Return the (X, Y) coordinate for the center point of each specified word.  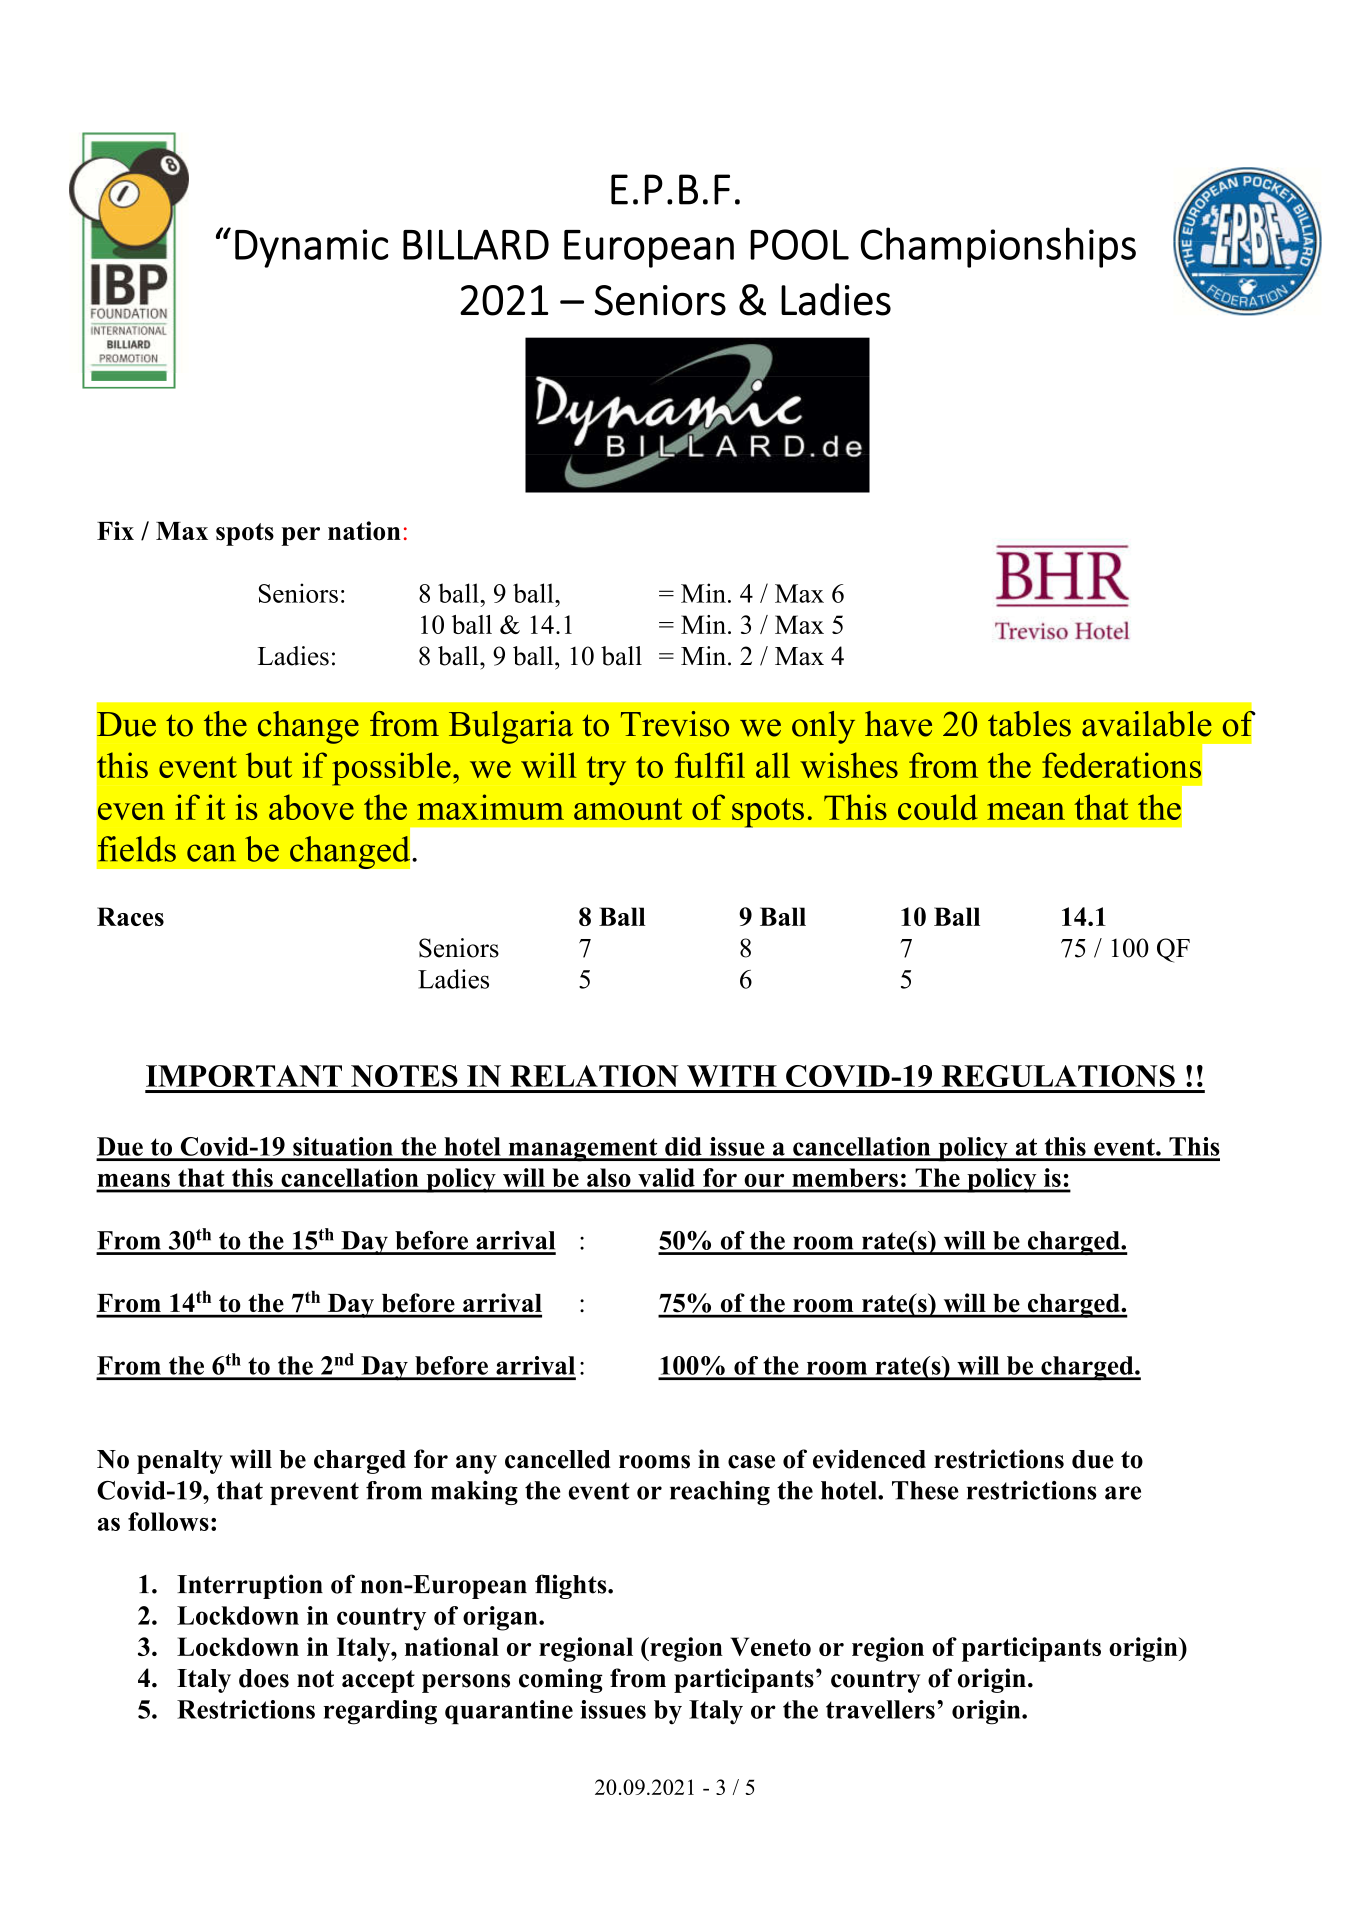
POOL (799, 244)
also (608, 1177)
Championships (998, 247)
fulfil (710, 765)
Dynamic (312, 248)
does (264, 1678)
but (269, 765)
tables (1029, 724)
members (845, 1177)
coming (561, 1680)
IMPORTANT (244, 1076)
